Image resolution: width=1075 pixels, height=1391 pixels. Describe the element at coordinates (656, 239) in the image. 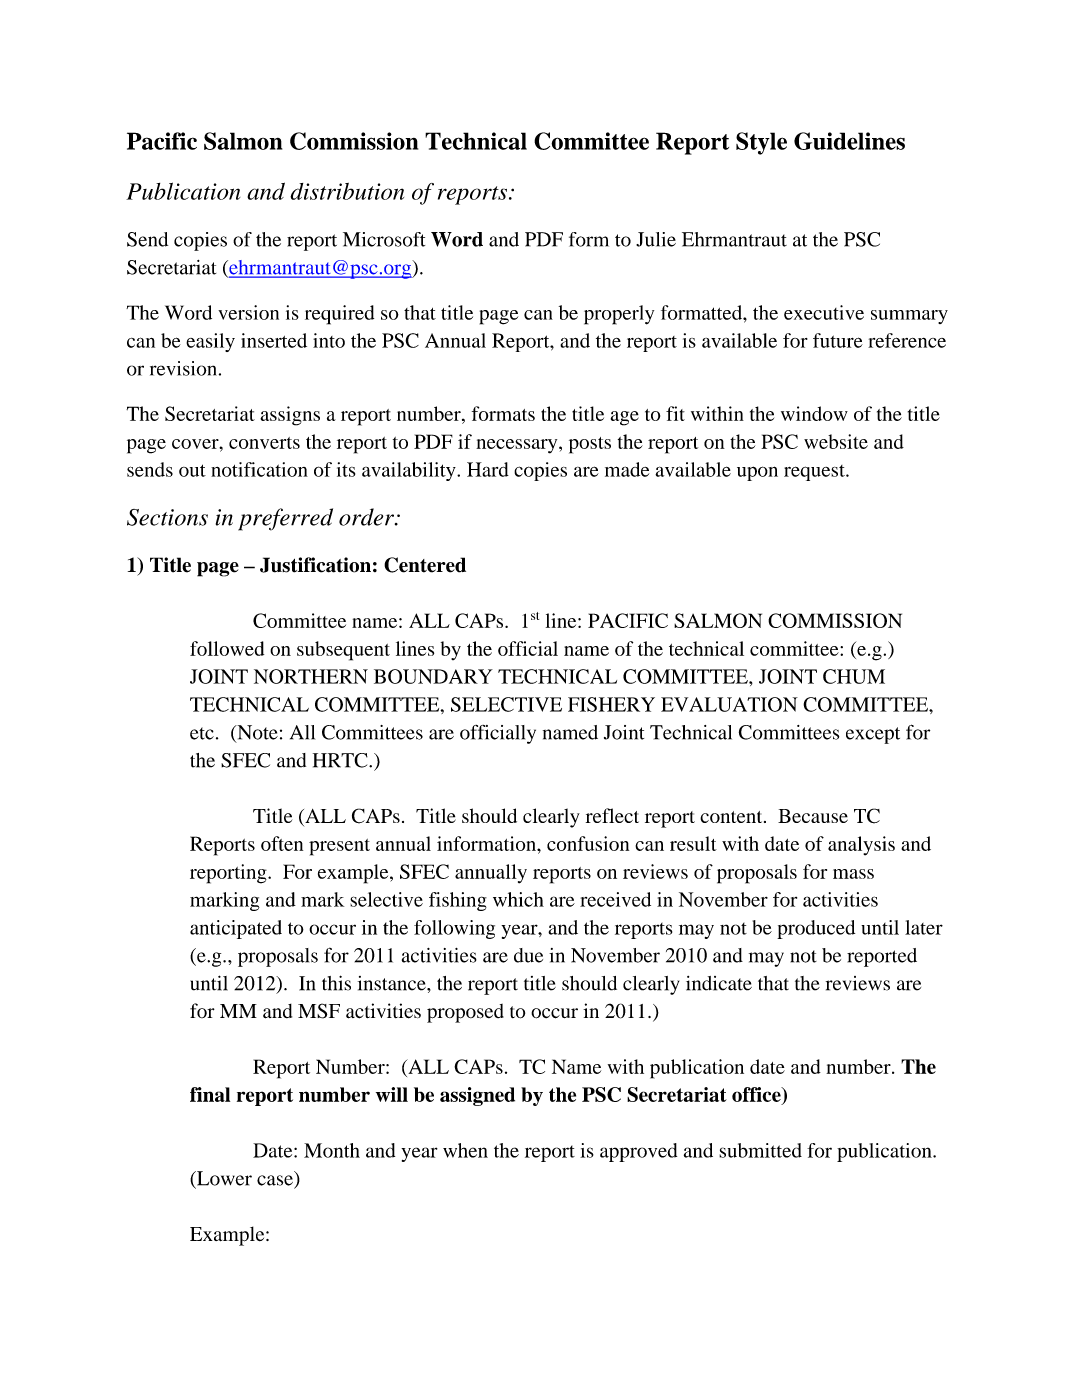

I see `Julie` at that location.
